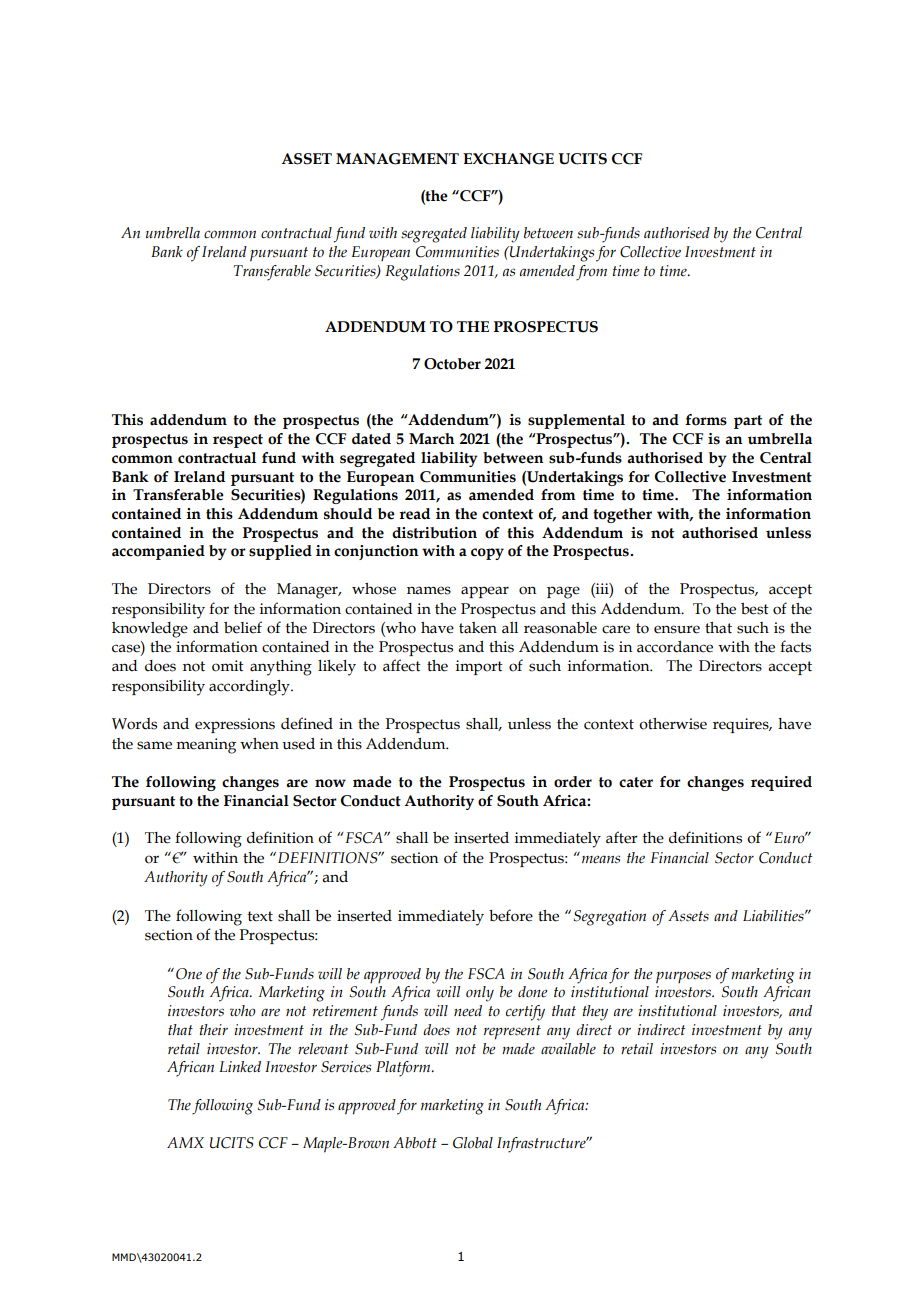 The width and height of the image is (924, 1307). I want to click on forms, so click(706, 420).
